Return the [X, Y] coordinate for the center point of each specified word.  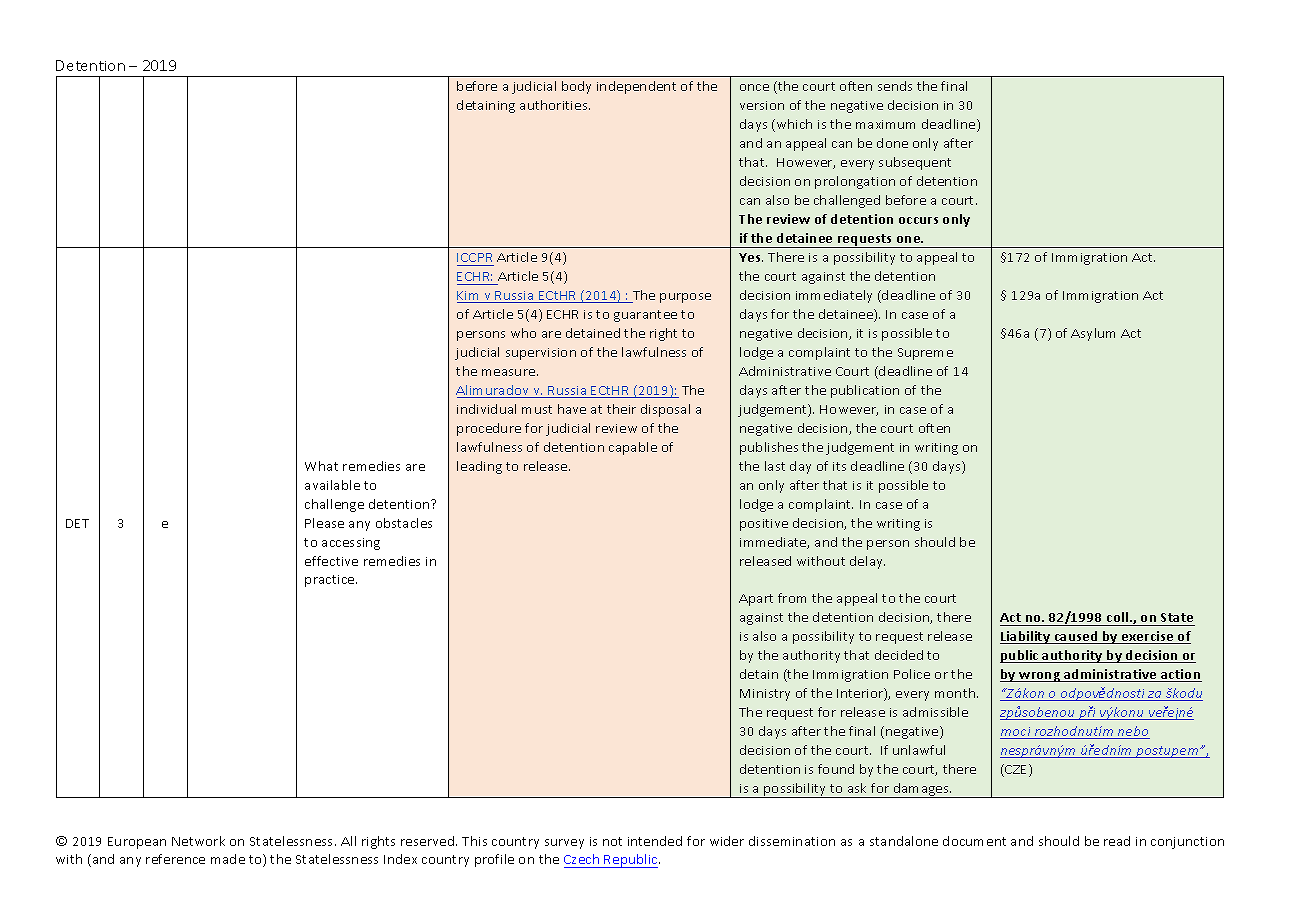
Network [198, 841]
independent [636, 87]
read [1117, 841]
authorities [555, 105]
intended [655, 841]
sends [895, 86]
